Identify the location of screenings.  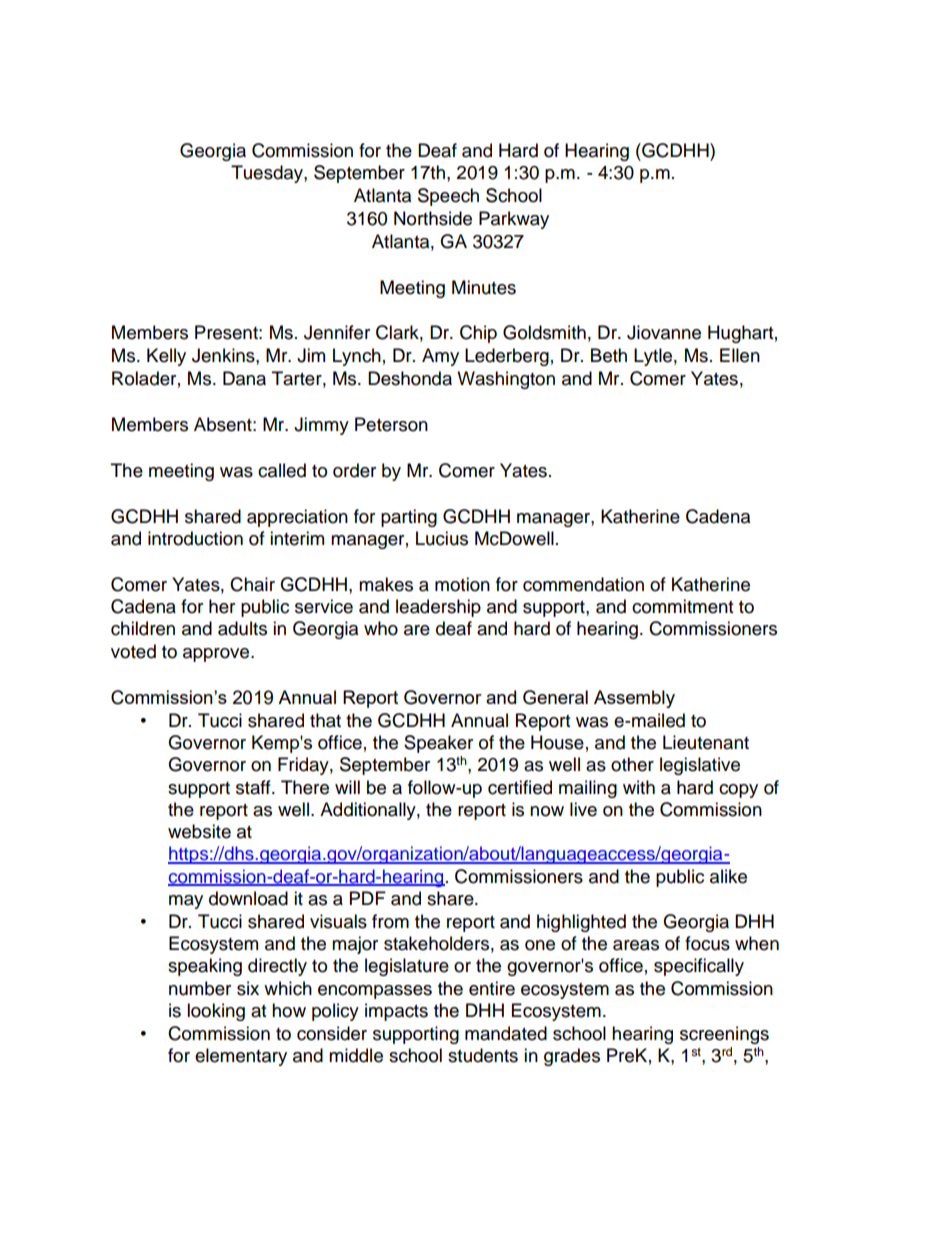
(724, 1035).
